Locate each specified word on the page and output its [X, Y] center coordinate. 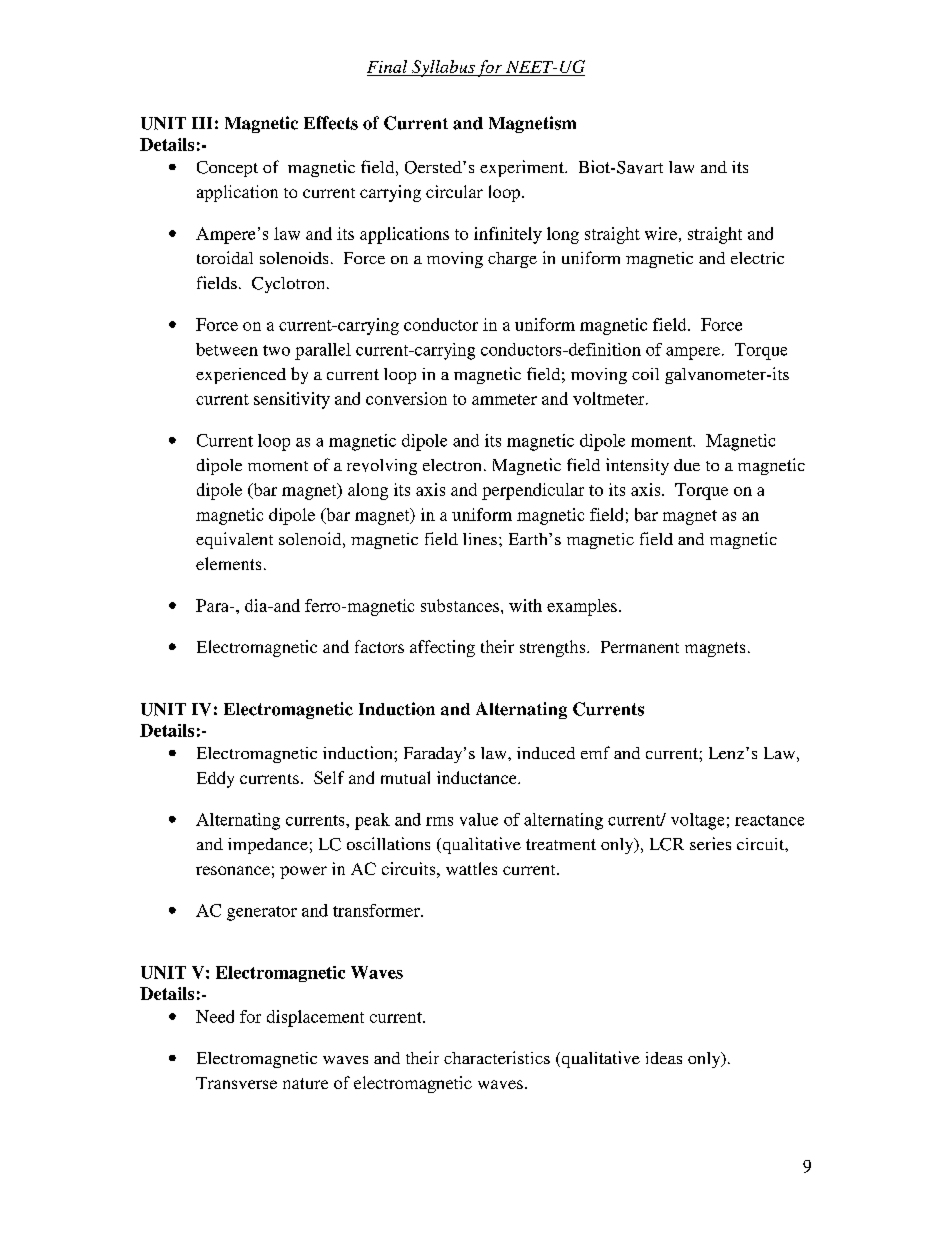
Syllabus [443, 68]
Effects [331, 123]
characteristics [497, 1057]
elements [228, 563]
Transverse [236, 1083]
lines [481, 539]
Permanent [640, 647]
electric [757, 258]
